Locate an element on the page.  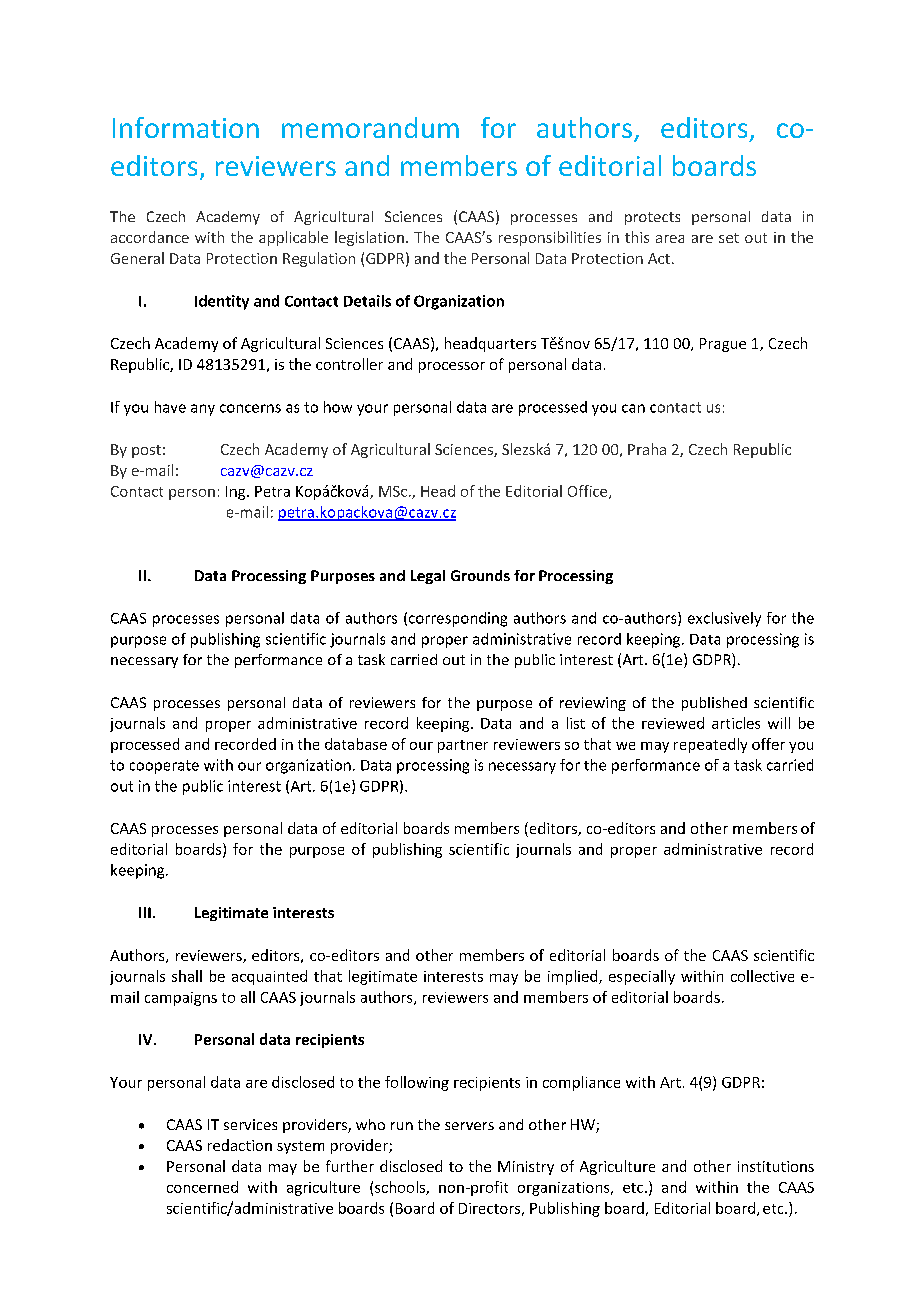
Praha is located at coordinates (647, 449).
